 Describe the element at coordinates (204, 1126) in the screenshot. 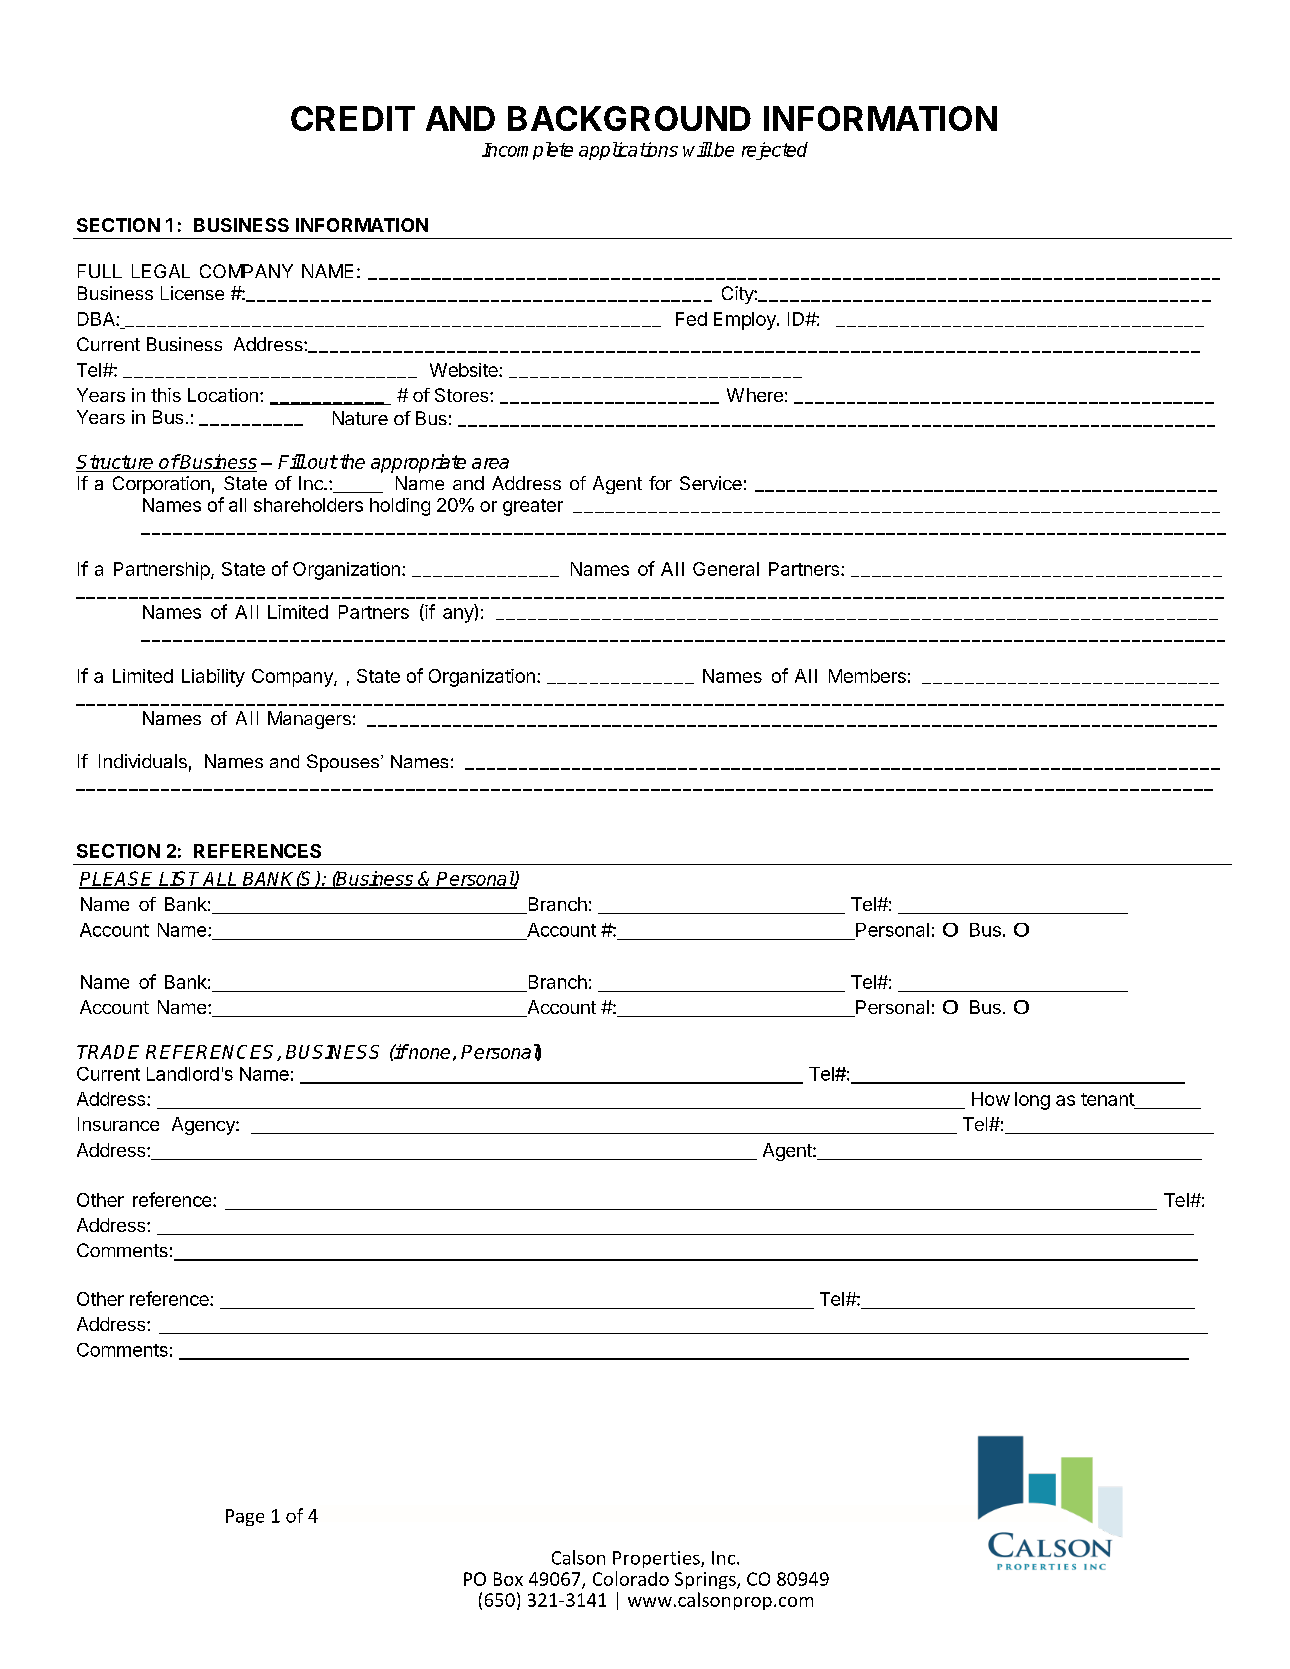

I see `Agency` at that location.
